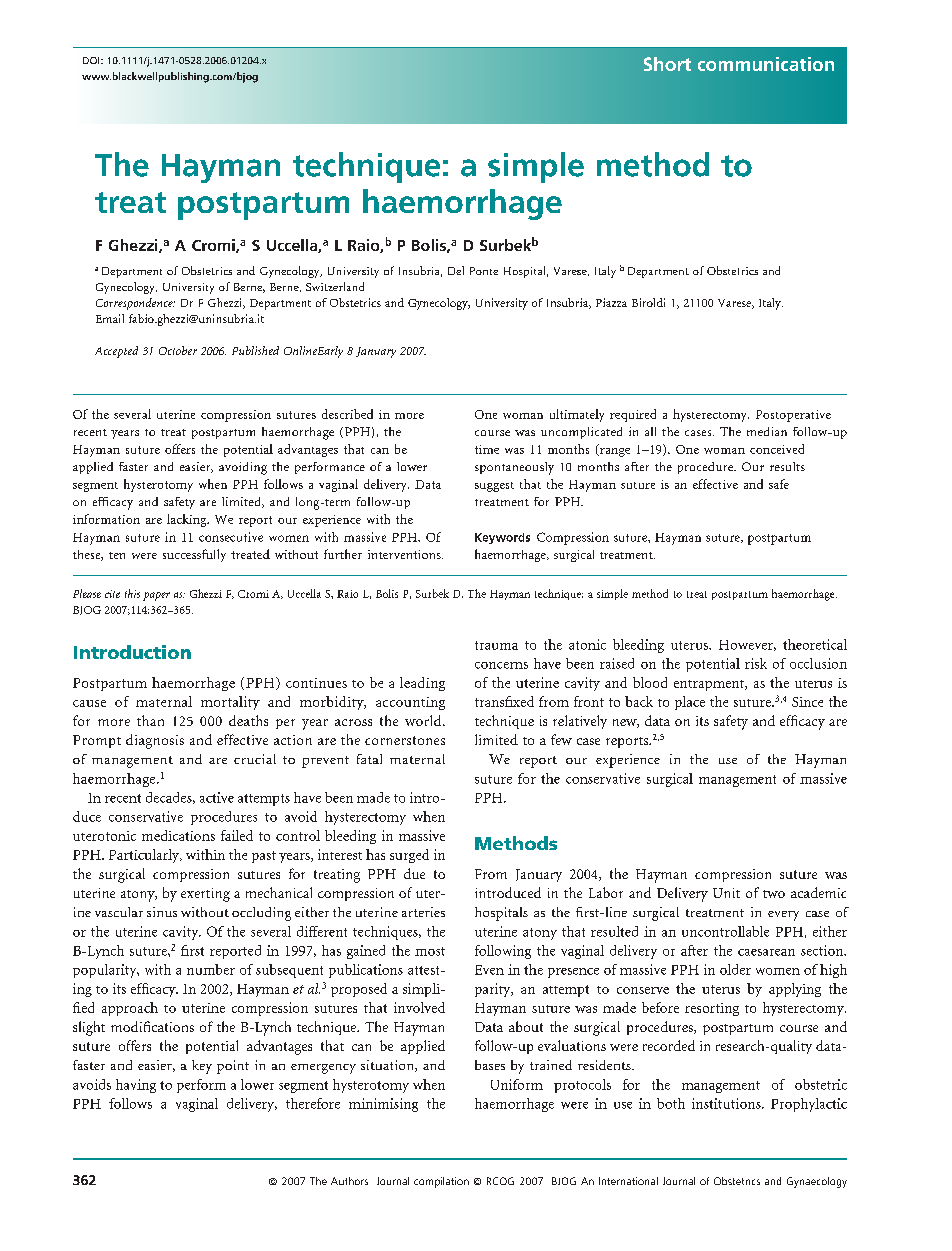 Image resolution: width=952 pixels, height=1251 pixels. What do you see at coordinates (484, 271) in the page?
I see `Ponte` at bounding box center [484, 271].
